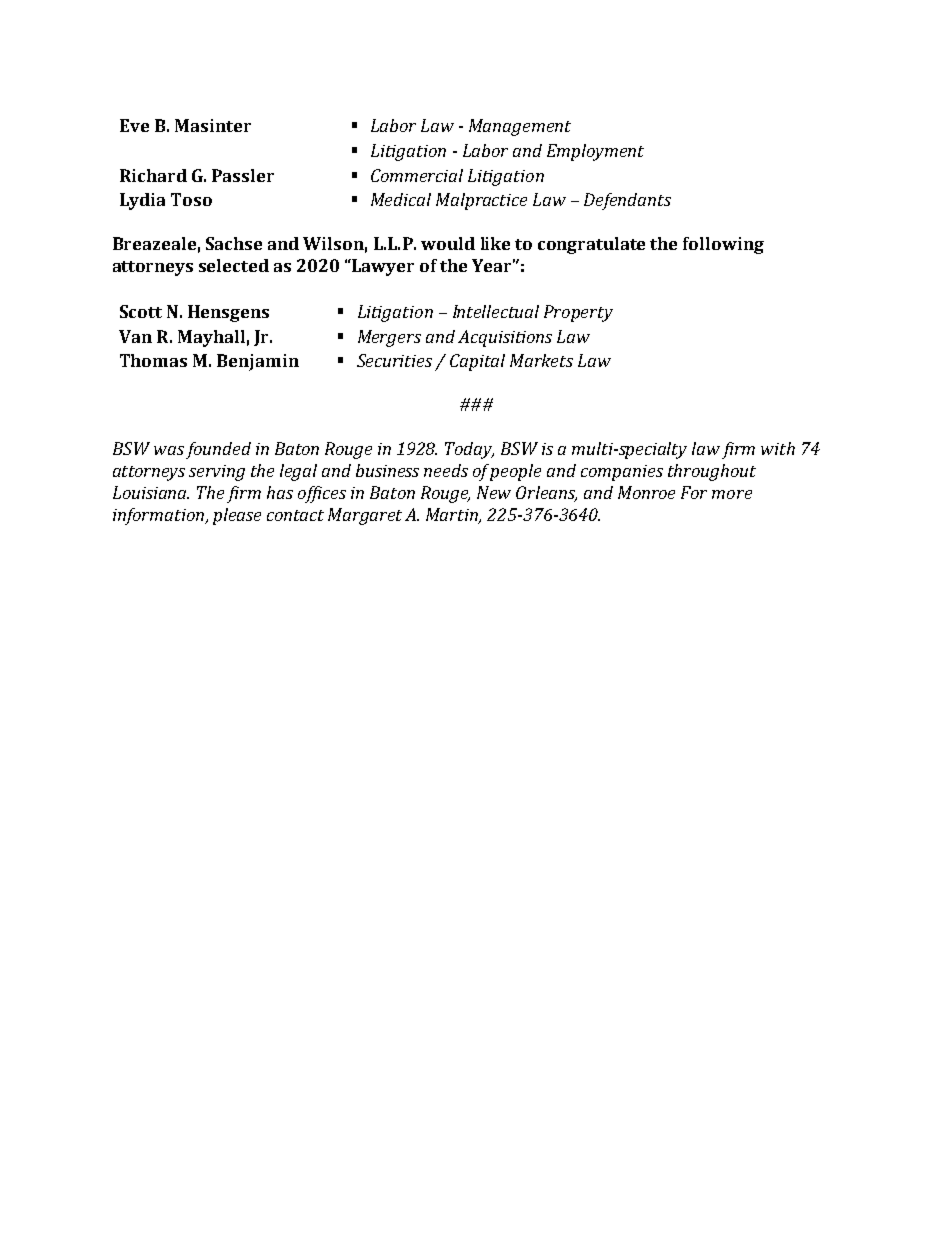 Image resolution: width=952 pixels, height=1233 pixels. What do you see at coordinates (218, 450) in the page?
I see `founded` at bounding box center [218, 450].
